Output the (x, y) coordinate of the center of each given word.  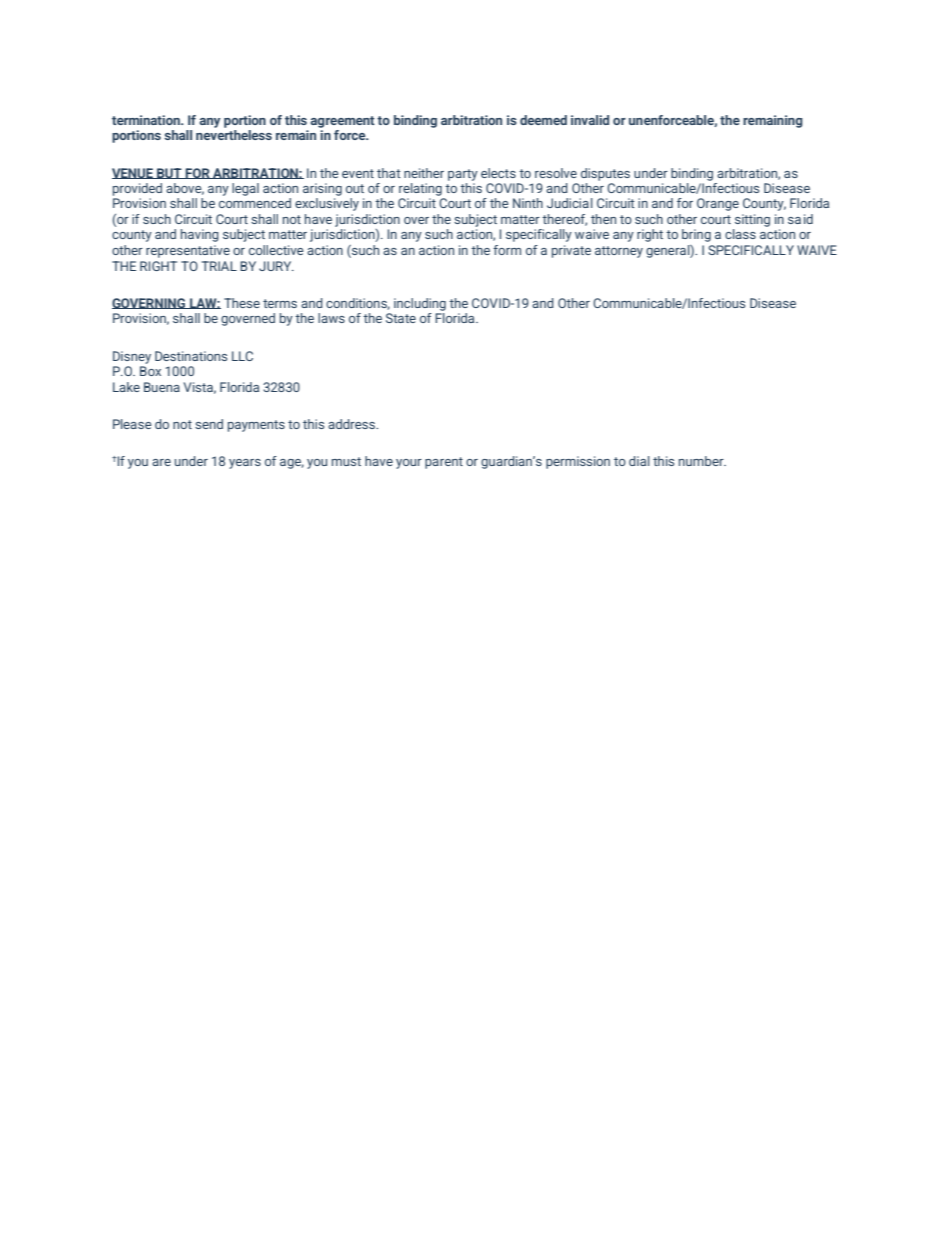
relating (420, 189)
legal (245, 189)
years (245, 464)
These (242, 303)
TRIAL (219, 266)
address (353, 424)
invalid (590, 120)
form (507, 250)
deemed (543, 120)
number (702, 461)
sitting (752, 220)
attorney (619, 252)
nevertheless (234, 135)
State (401, 318)
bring (696, 235)
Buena (162, 387)
